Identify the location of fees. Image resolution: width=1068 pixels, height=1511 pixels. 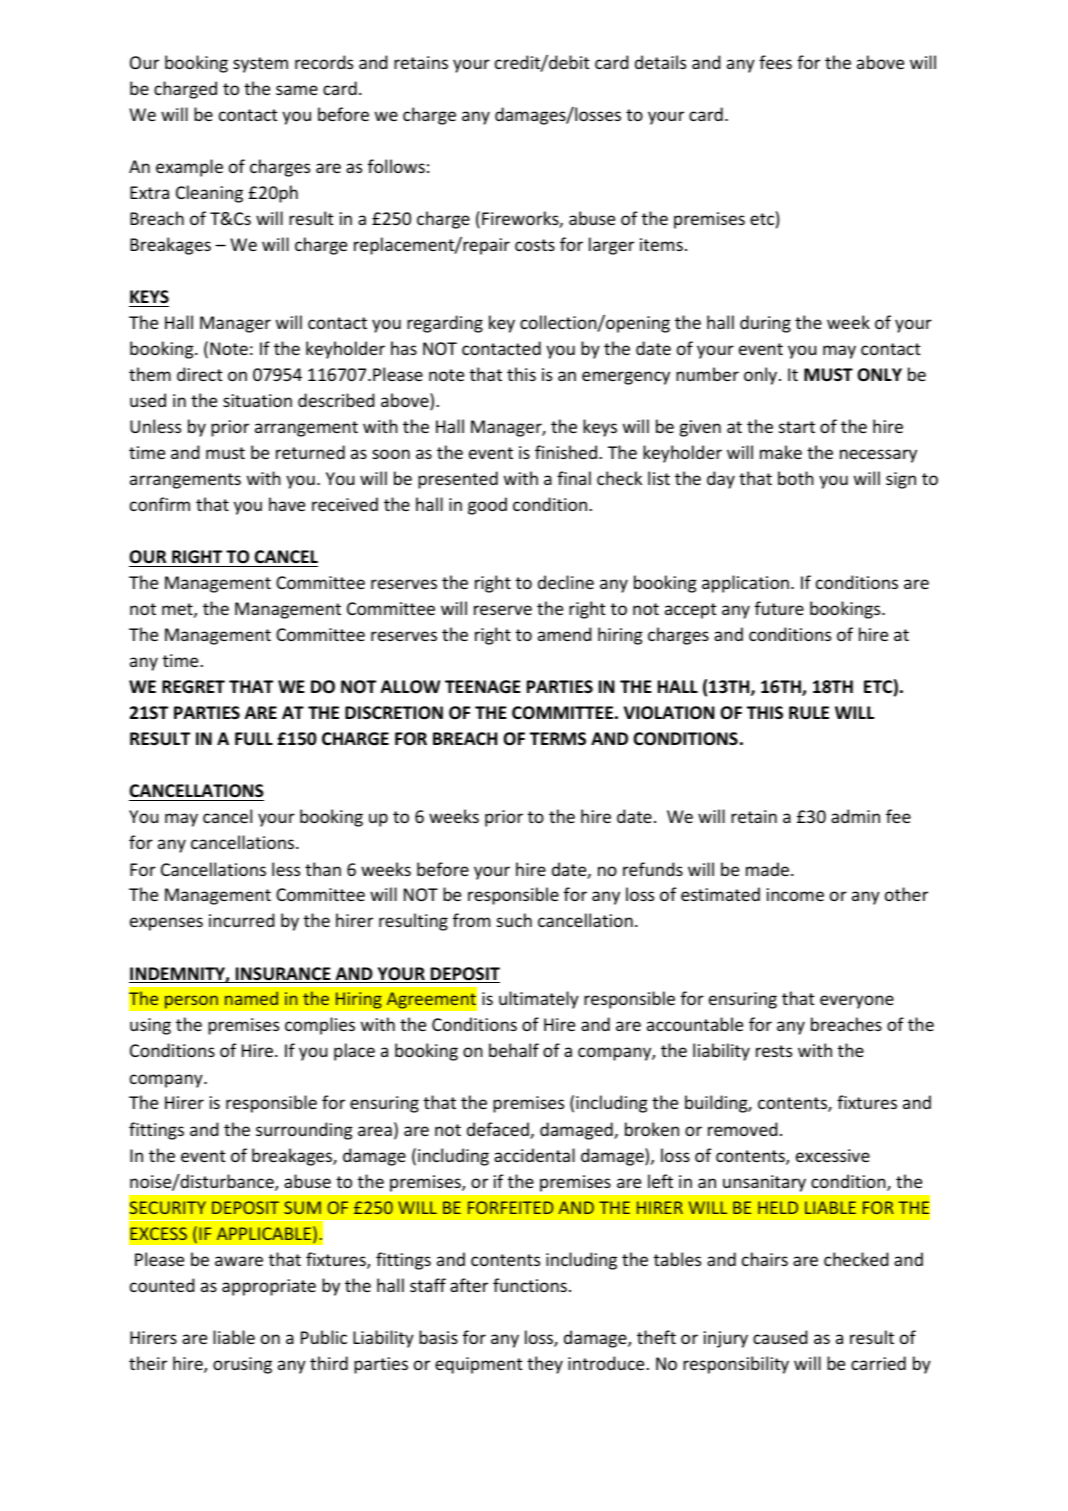
(775, 62).
